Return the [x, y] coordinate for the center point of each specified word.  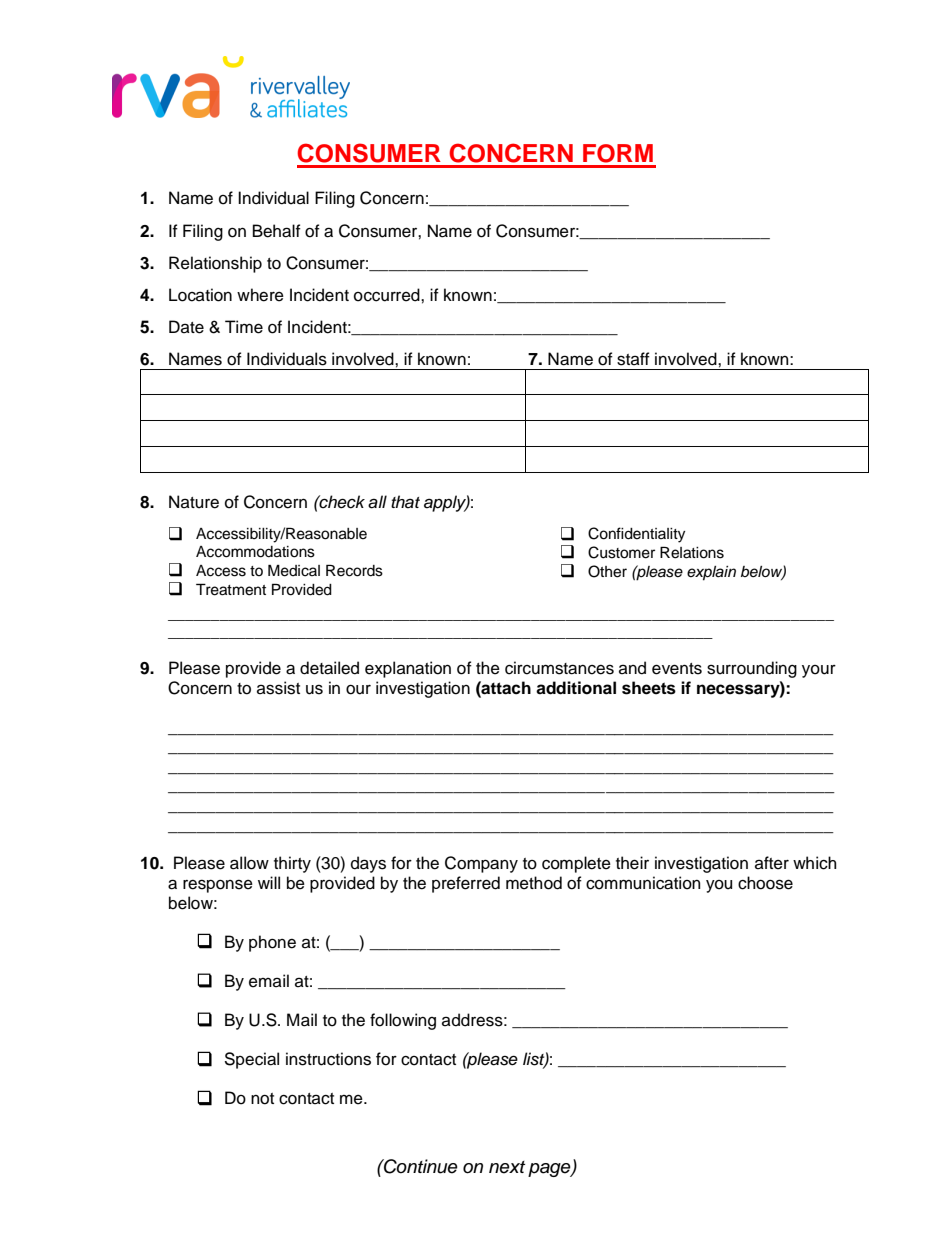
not [262, 1099]
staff [633, 359]
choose [765, 883]
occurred [388, 295]
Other [607, 571]
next [507, 1167]
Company [481, 864]
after [772, 863]
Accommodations [255, 552]
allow [249, 863]
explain [711, 573]
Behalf [277, 231]
